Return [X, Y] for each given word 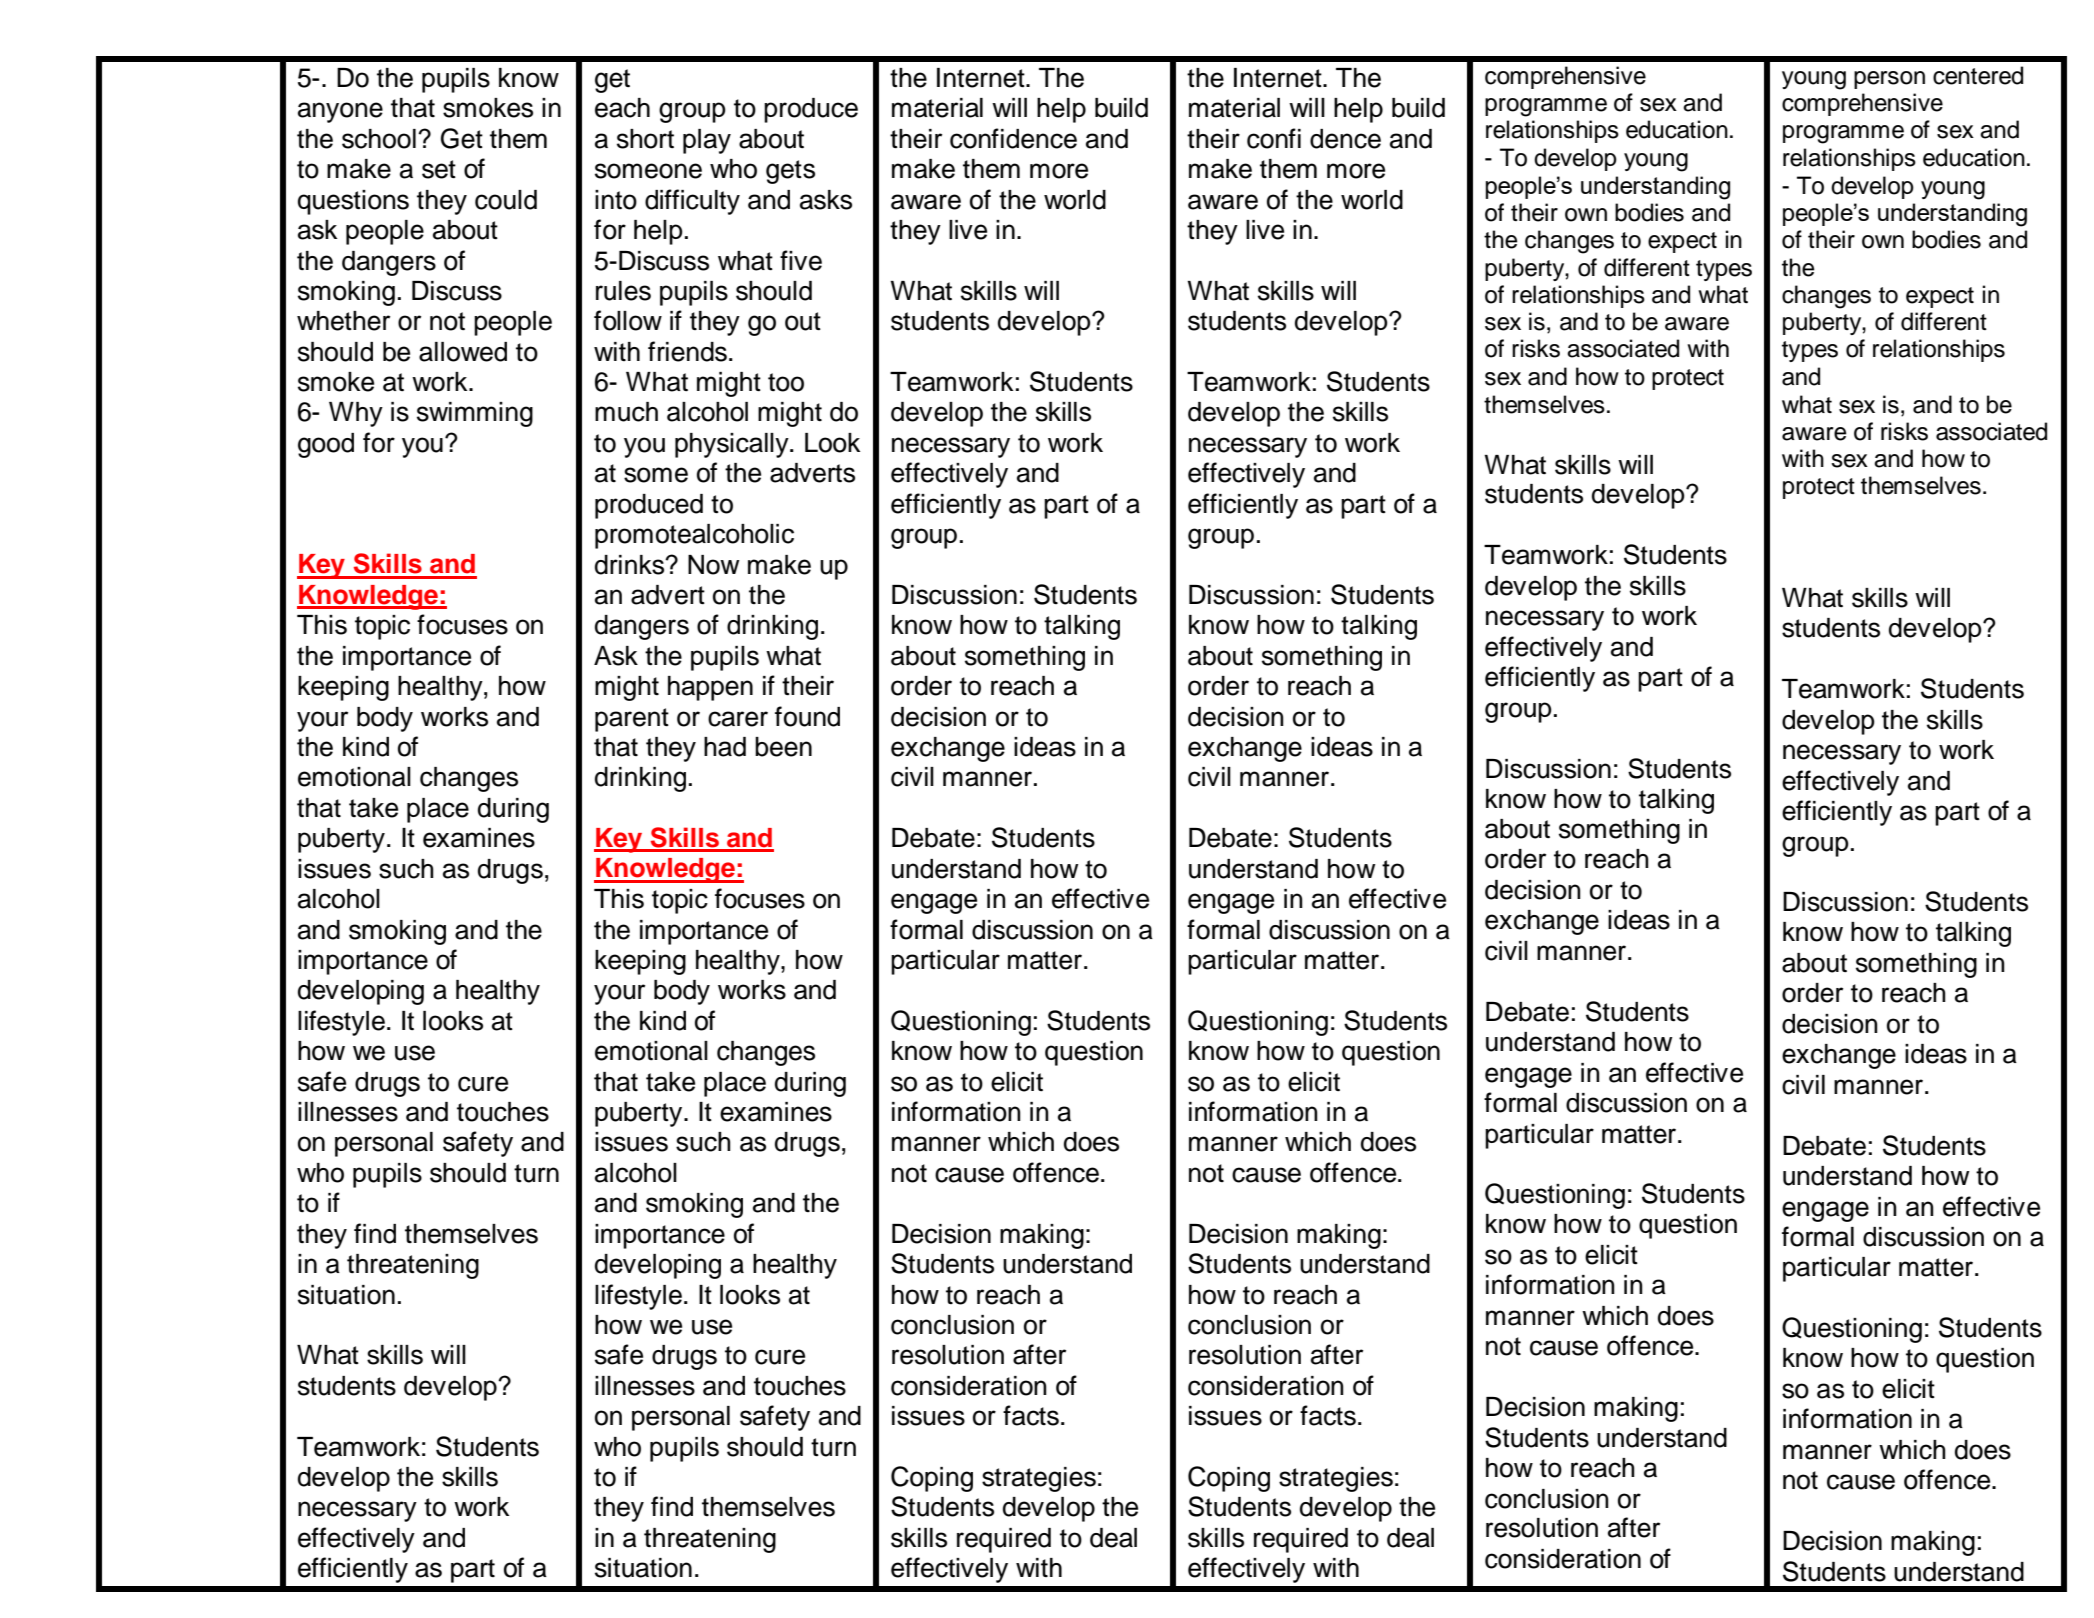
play [707, 141]
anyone [340, 112]
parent [632, 720]
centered [1978, 75]
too [786, 382]
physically [733, 445]
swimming [475, 414]
